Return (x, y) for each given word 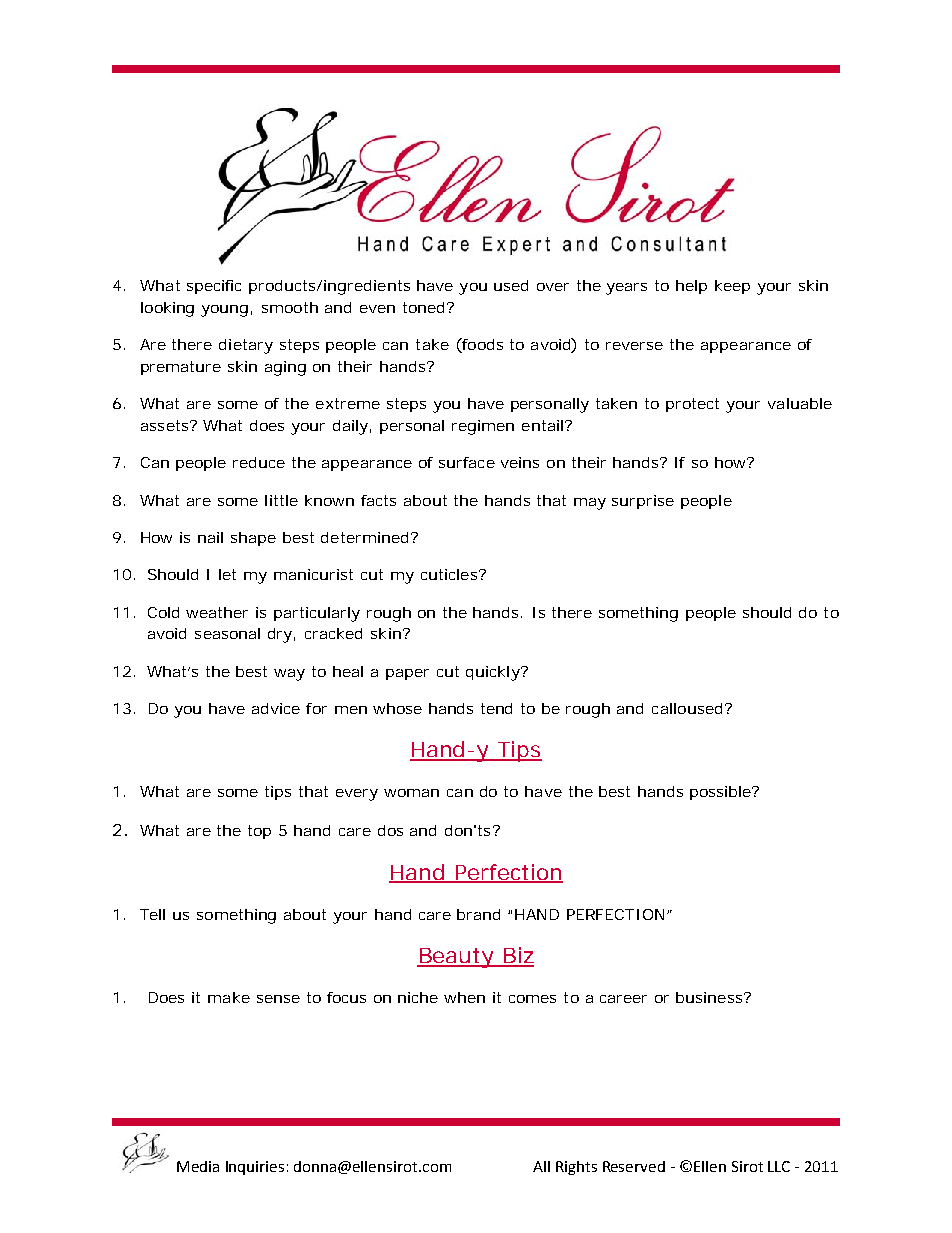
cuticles (450, 574)
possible (721, 793)
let (227, 574)
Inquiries (255, 1168)
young (224, 311)
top (259, 832)
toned (423, 307)
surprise (643, 502)
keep (732, 287)
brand (478, 914)
